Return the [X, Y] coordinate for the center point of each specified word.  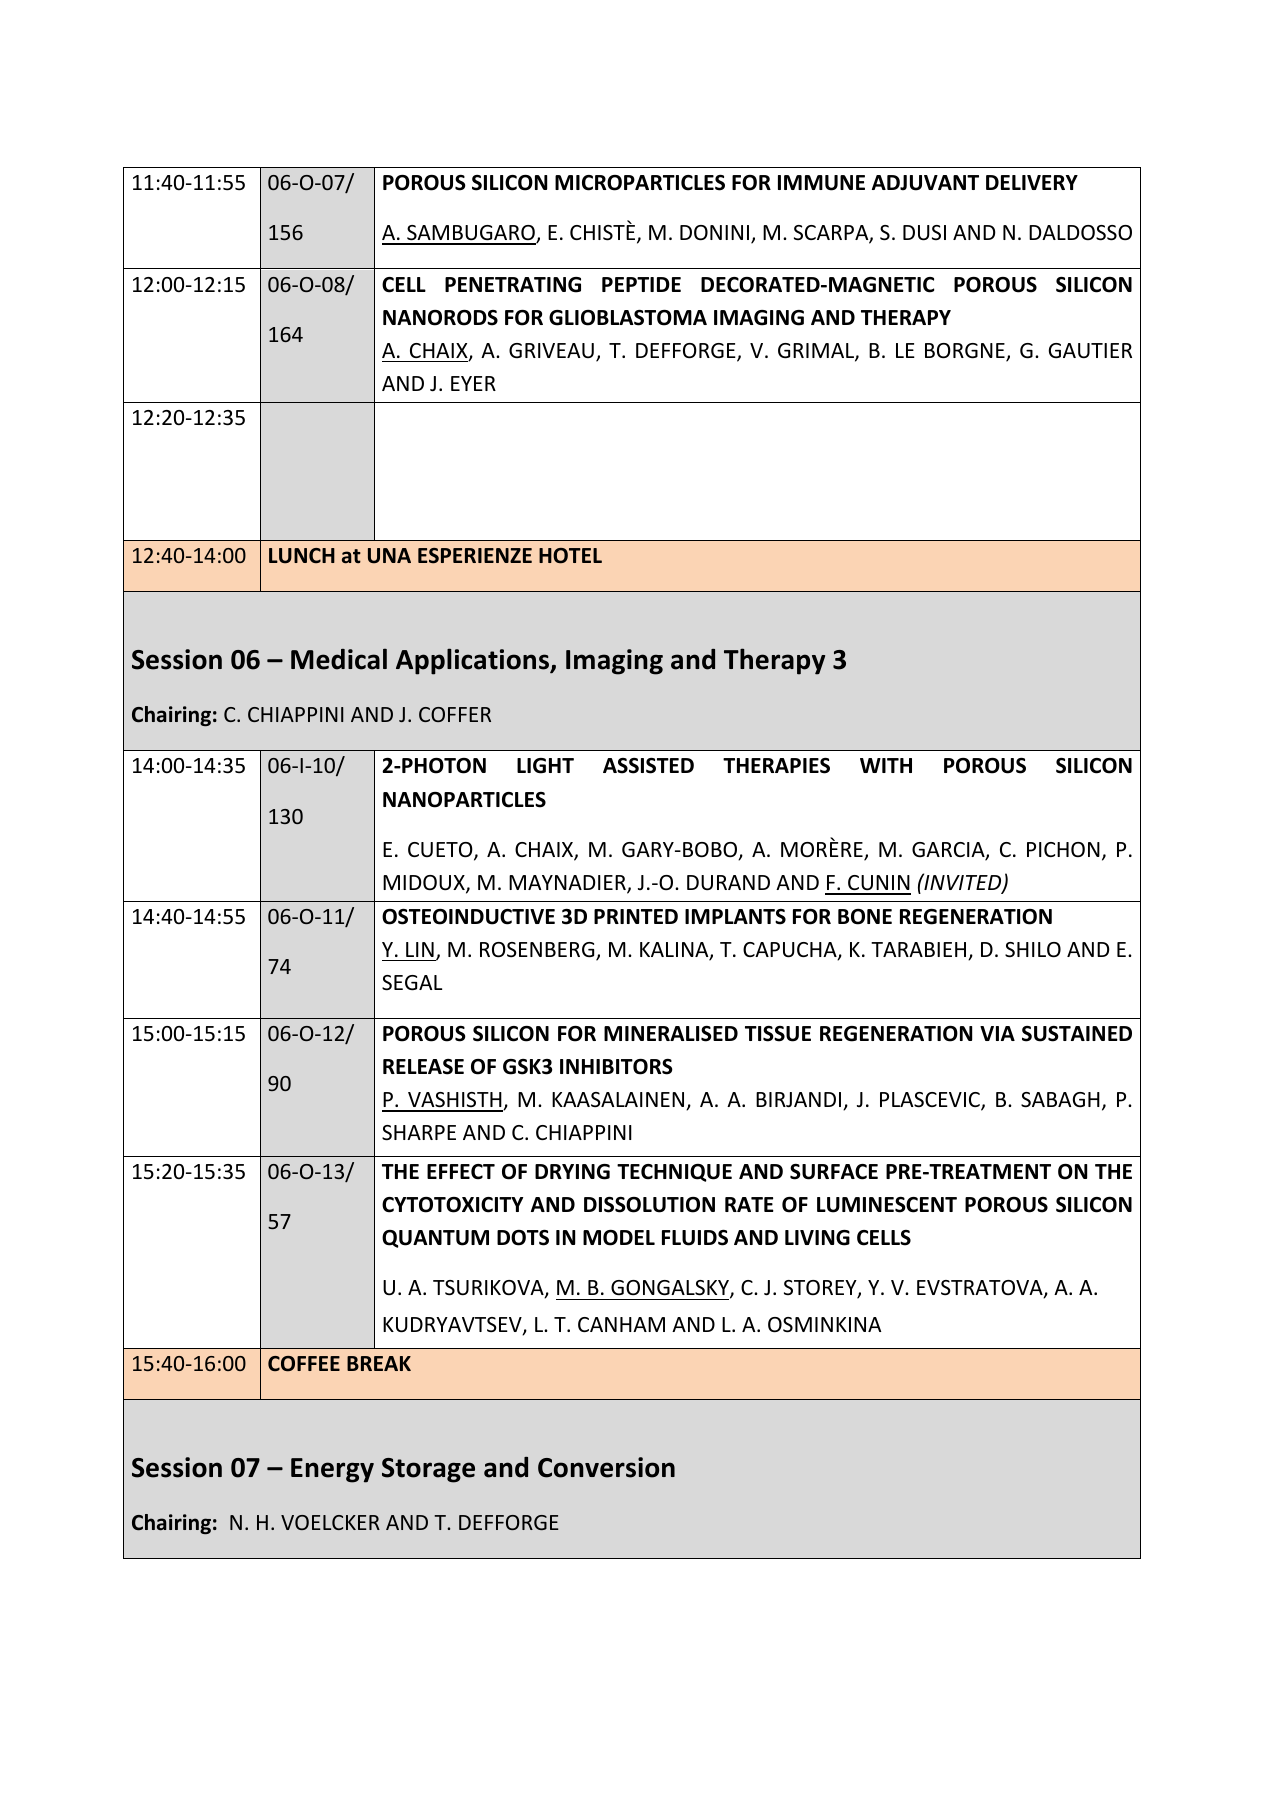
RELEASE [423, 1067]
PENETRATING [513, 285]
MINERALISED [671, 1034]
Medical [339, 659]
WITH [886, 765]
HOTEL [570, 556]
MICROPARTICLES [640, 183]
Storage [428, 1470]
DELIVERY [1032, 182]
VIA [997, 1033]
